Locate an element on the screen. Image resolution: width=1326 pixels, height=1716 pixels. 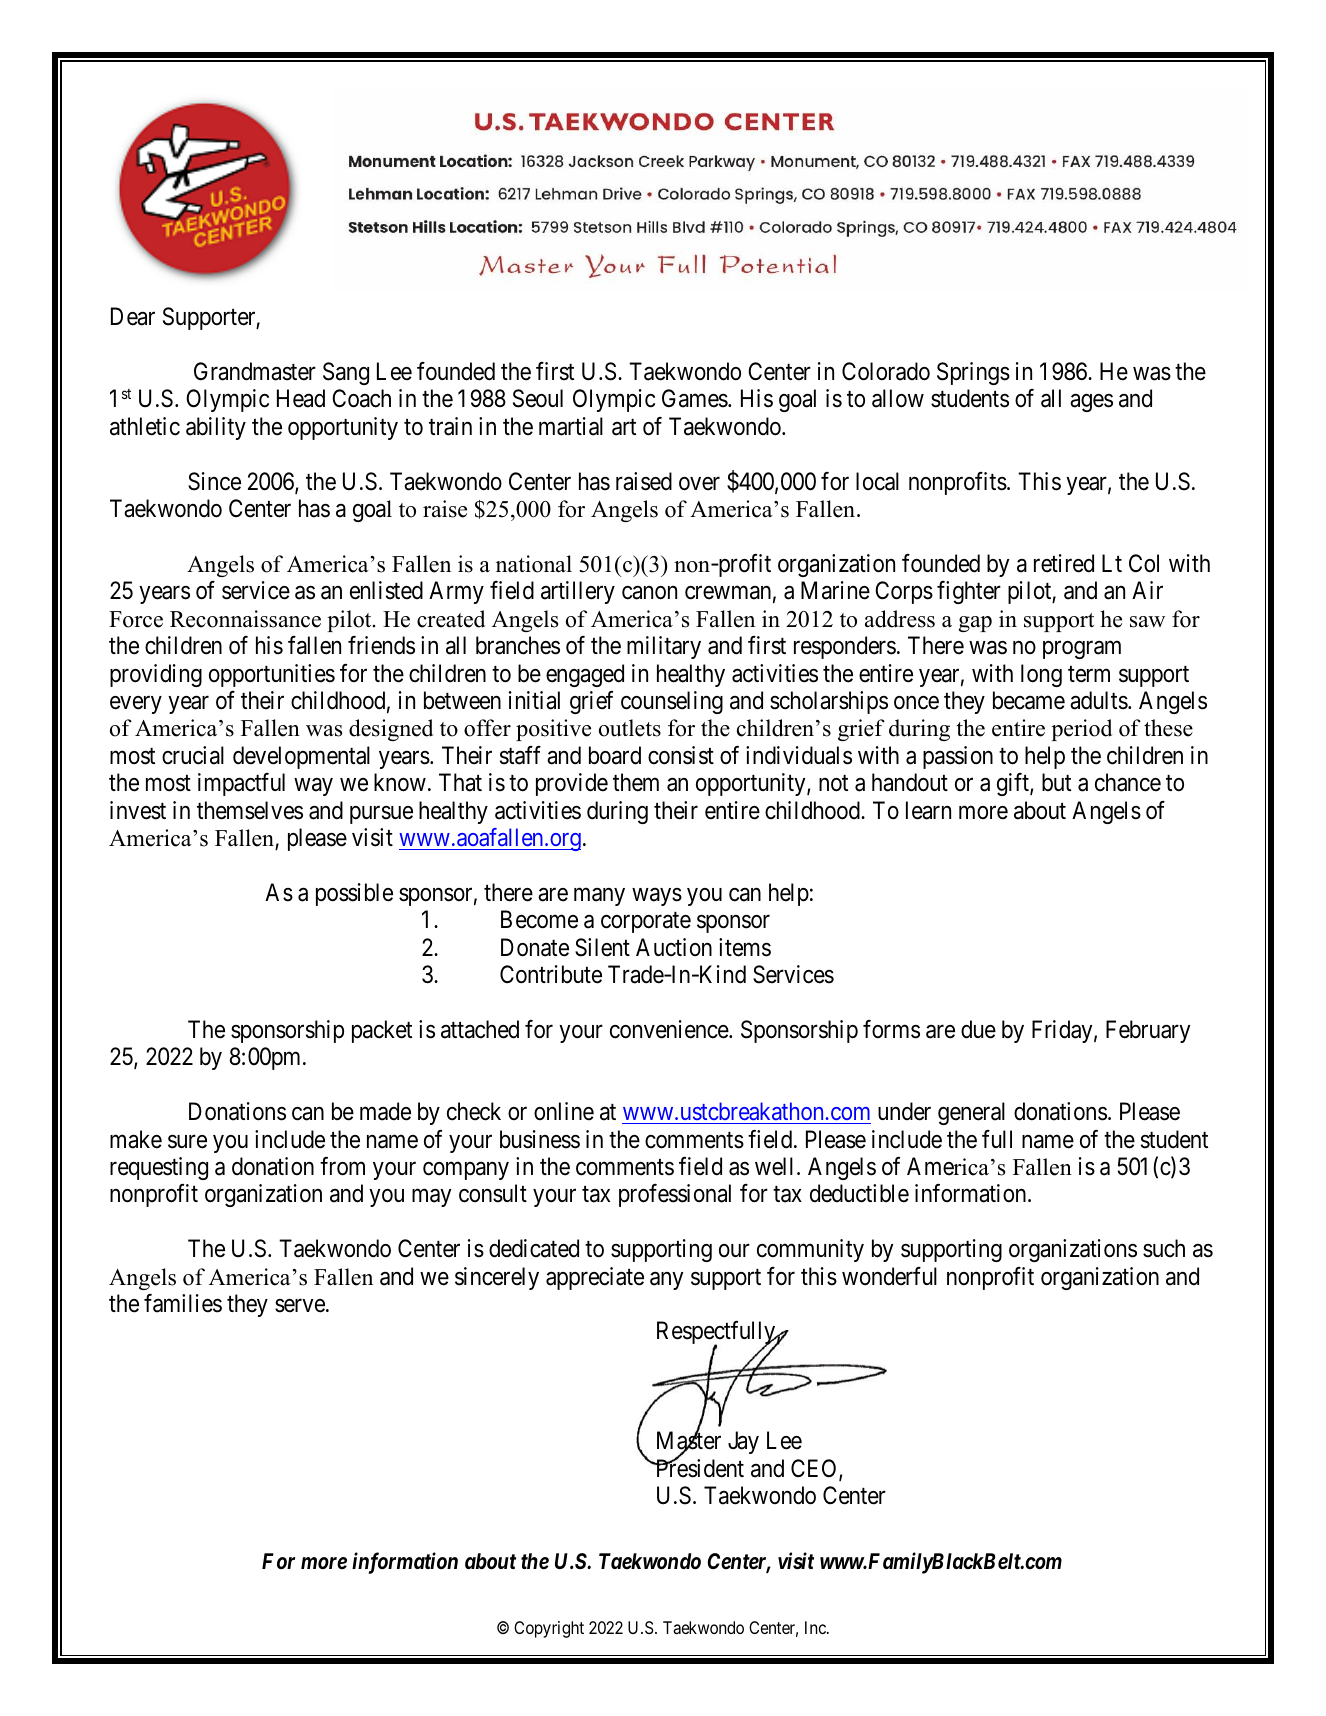
Seoul is located at coordinates (538, 398).
